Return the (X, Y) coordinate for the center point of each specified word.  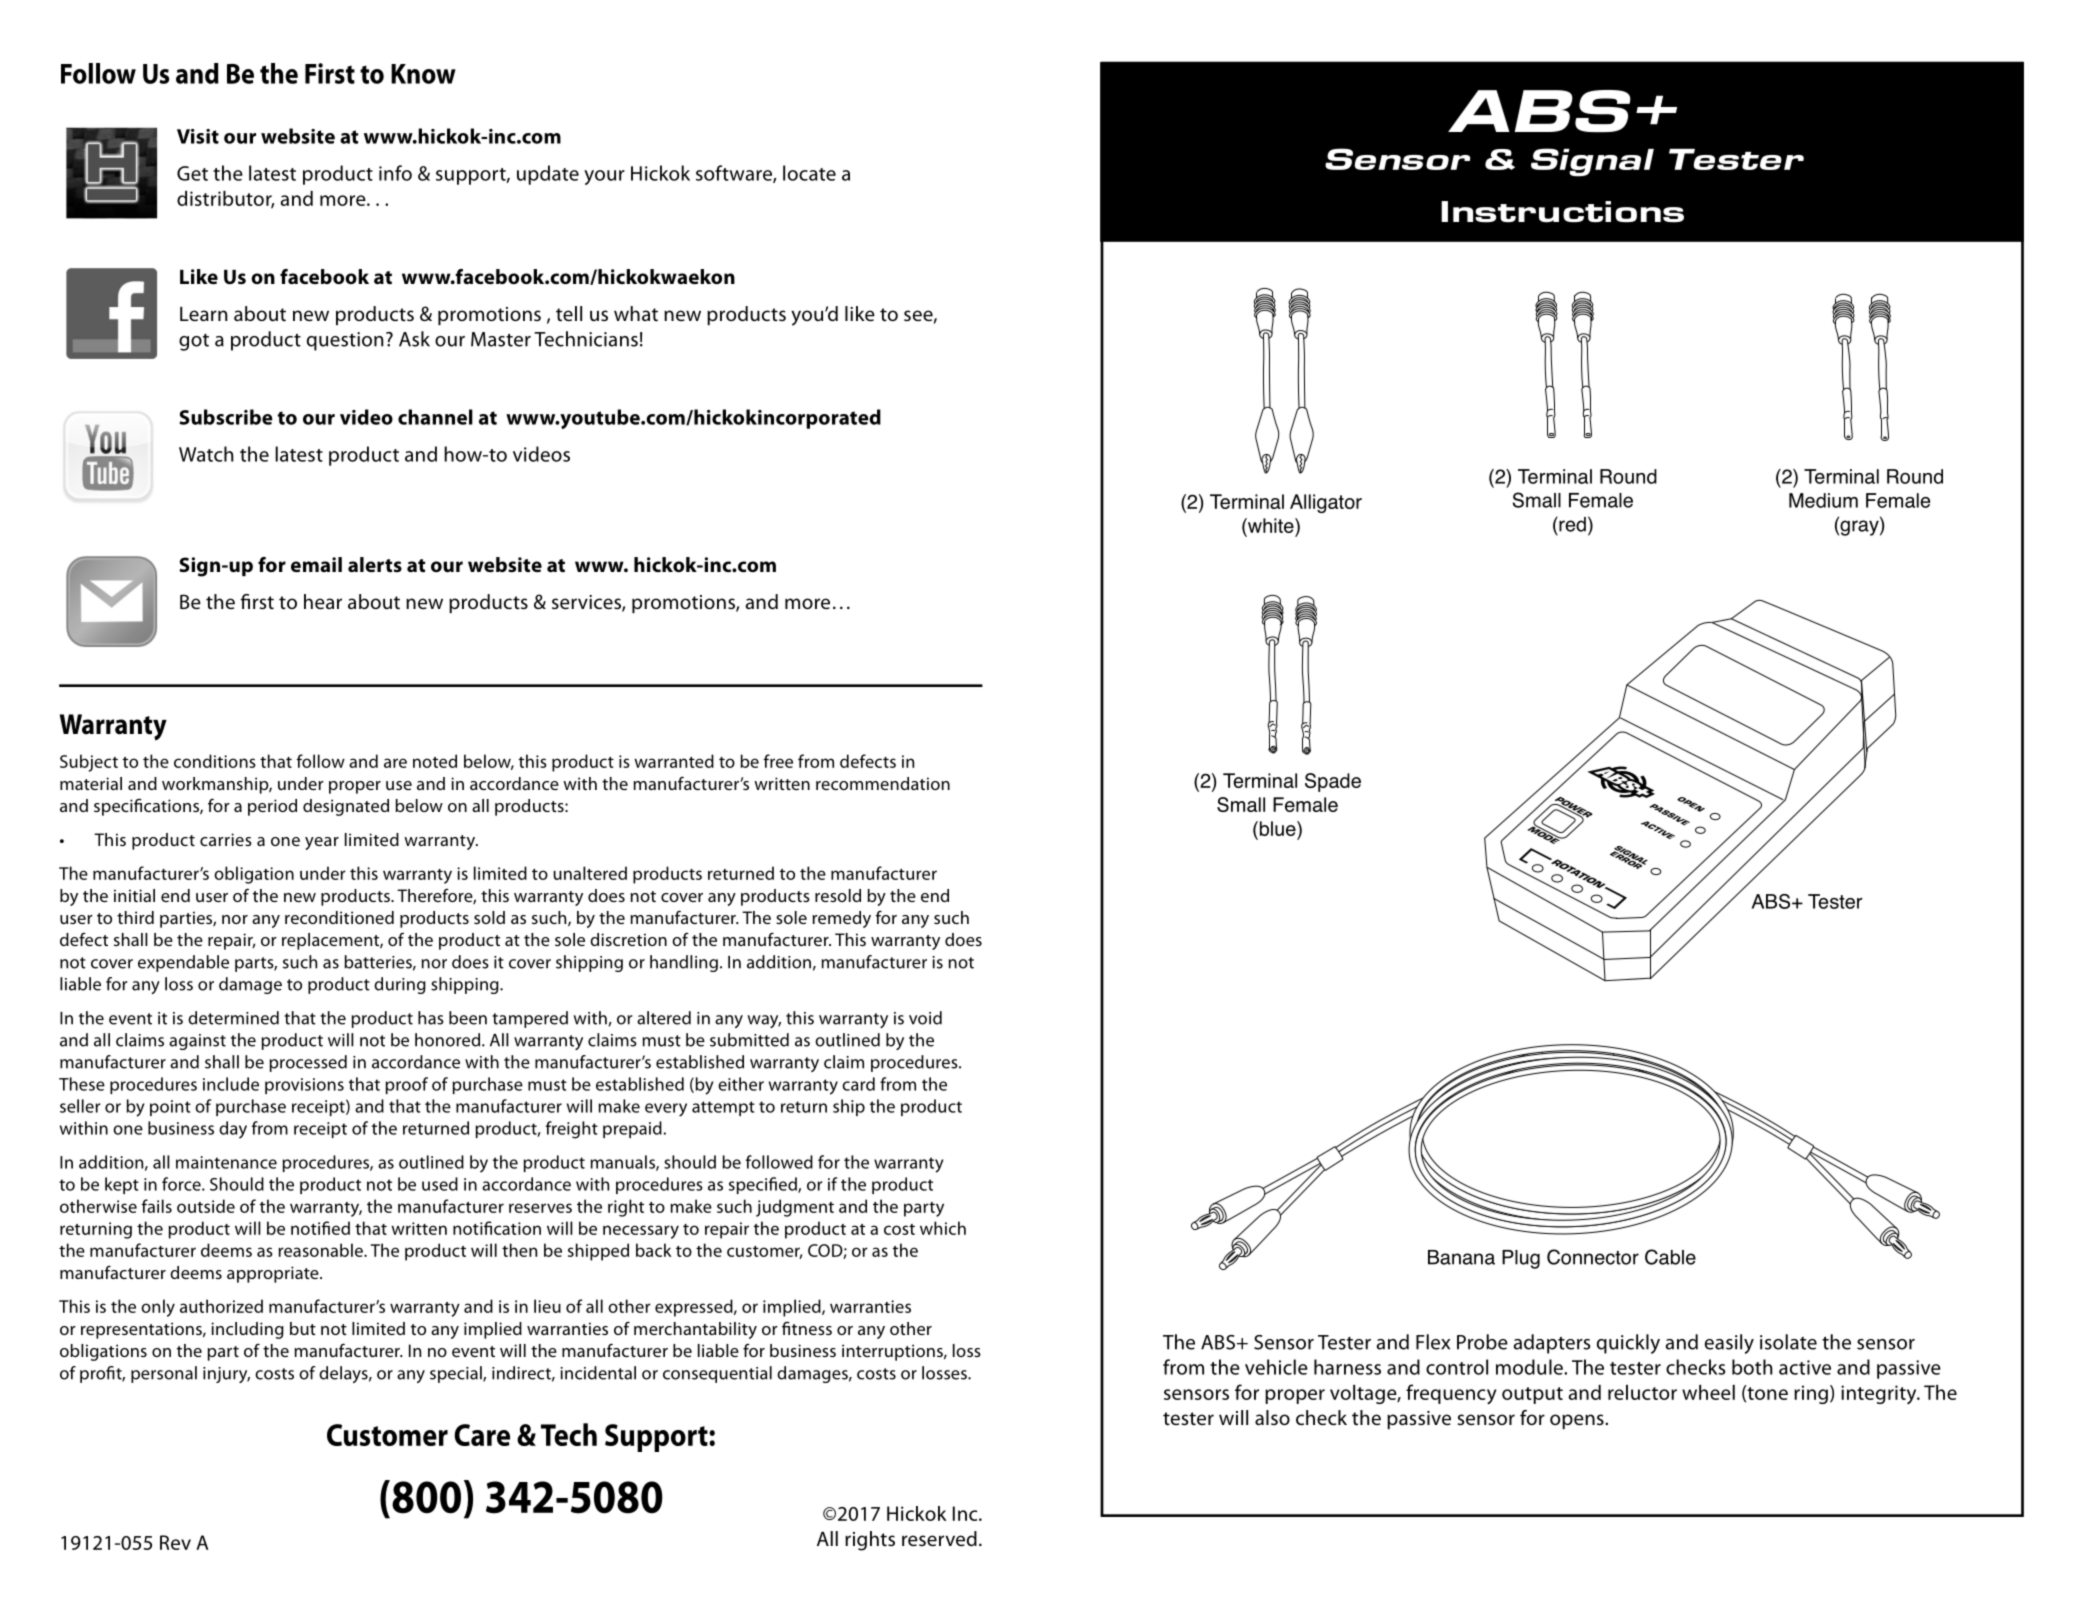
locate (809, 173)
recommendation (883, 783)
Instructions (1562, 212)
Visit (198, 136)
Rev (175, 1542)
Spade (1333, 782)
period (272, 807)
